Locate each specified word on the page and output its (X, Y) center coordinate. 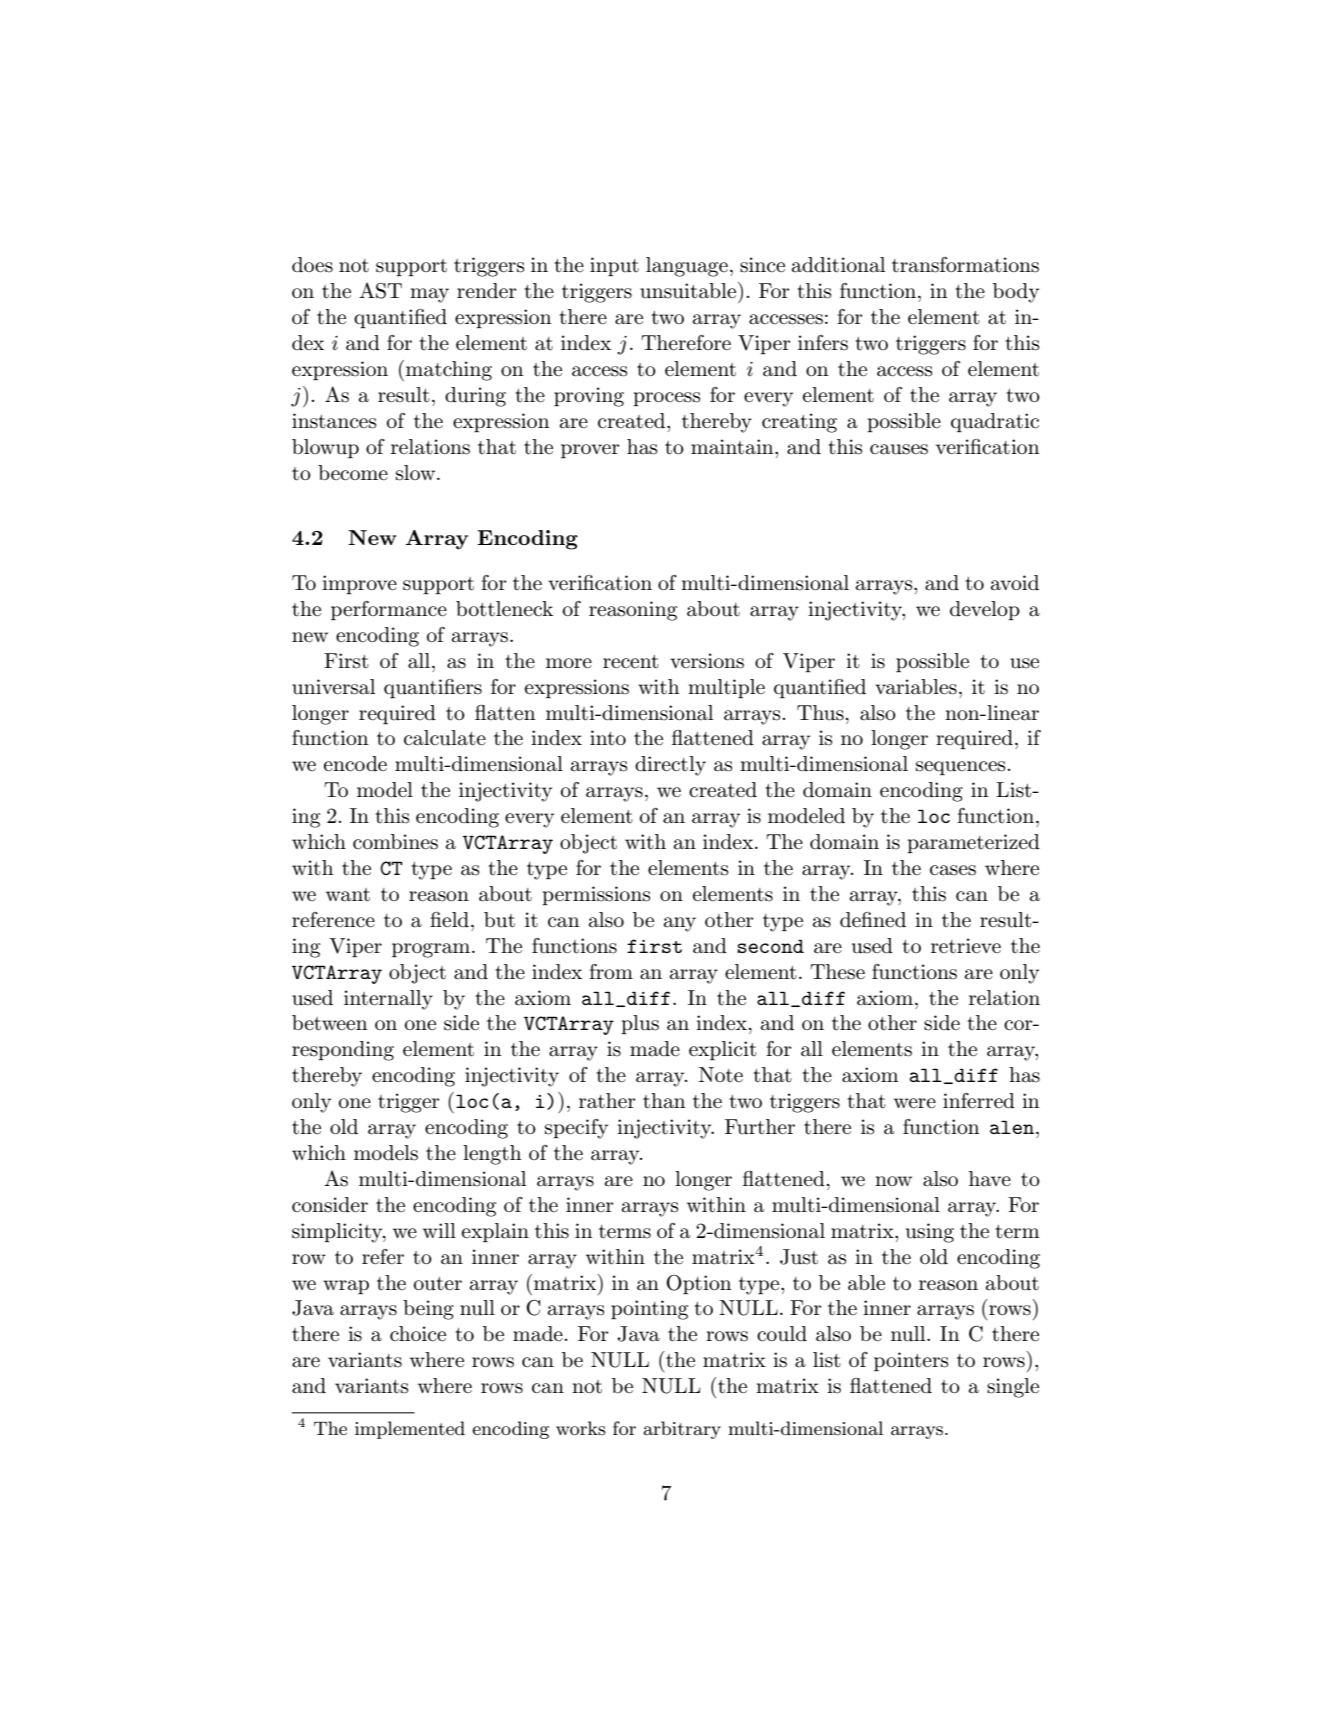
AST (380, 290)
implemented (410, 1430)
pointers (911, 1361)
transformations (965, 265)
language (687, 267)
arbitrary (682, 1430)
